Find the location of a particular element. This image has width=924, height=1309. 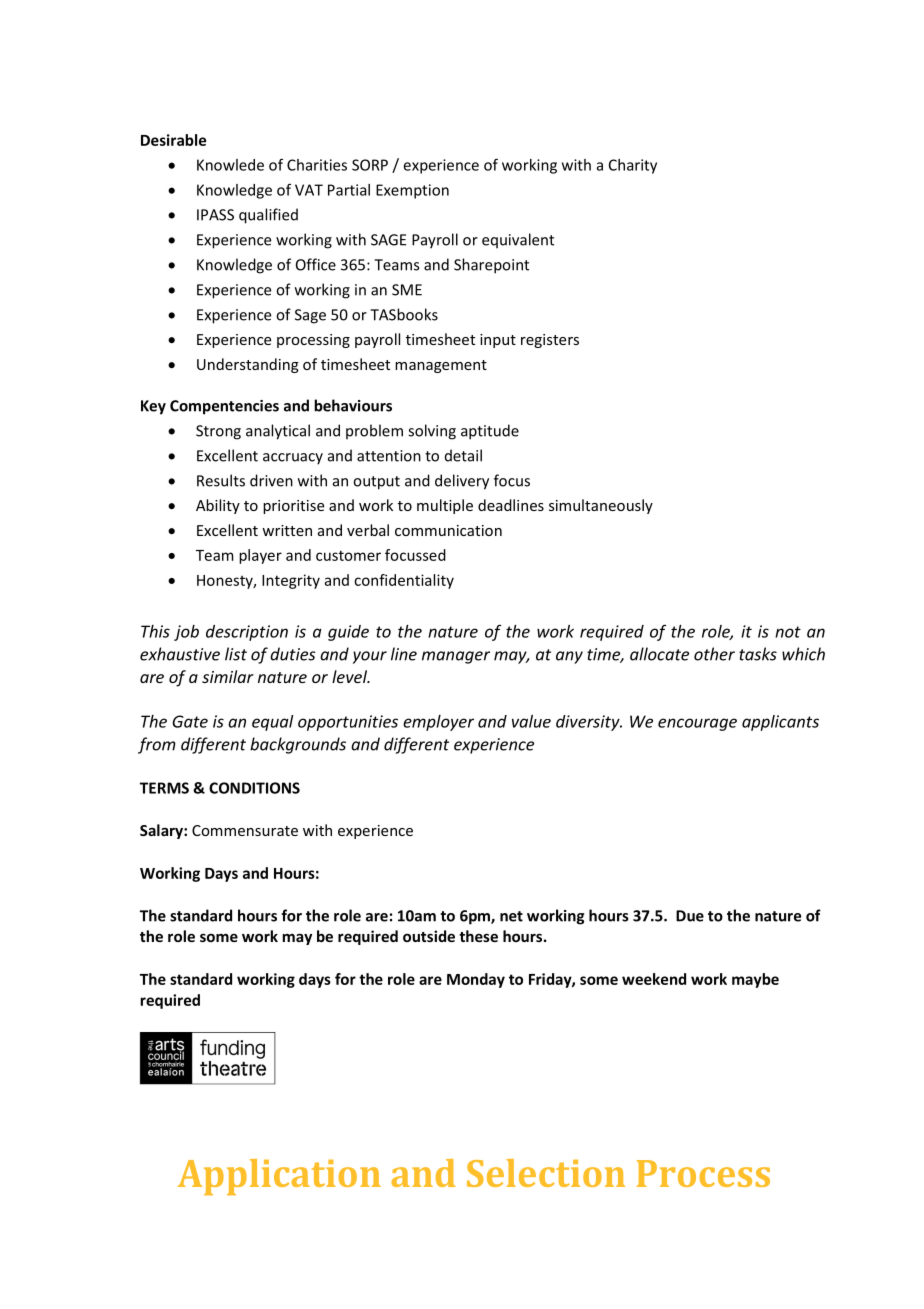

manager is located at coordinates (456, 657).
